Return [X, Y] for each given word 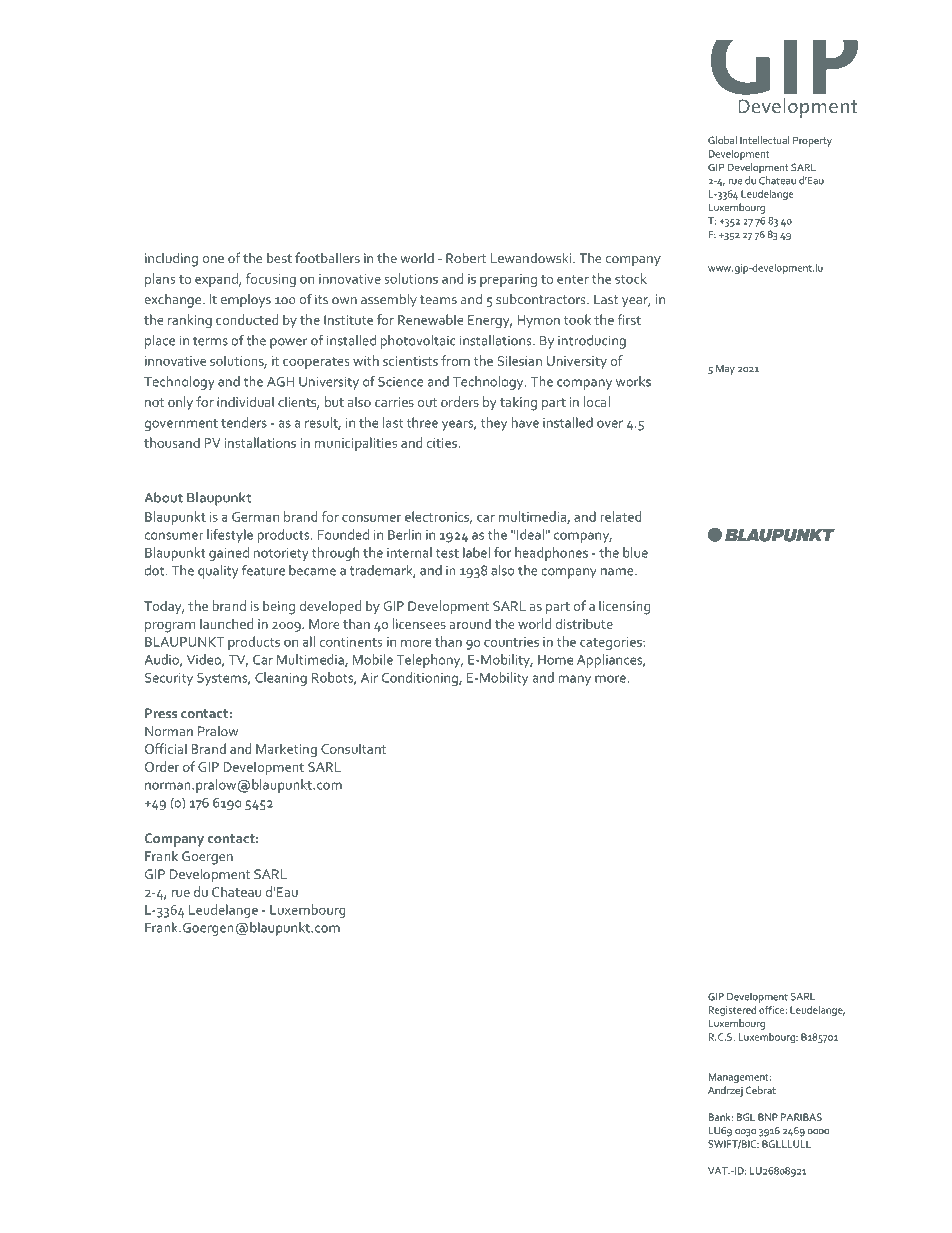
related [621, 516]
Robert [466, 257]
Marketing [286, 750]
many [574, 680]
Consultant [353, 748]
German [255, 517]
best [279, 258]
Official [166, 748]
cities [442, 443]
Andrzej [725, 1091]
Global [722, 140]
